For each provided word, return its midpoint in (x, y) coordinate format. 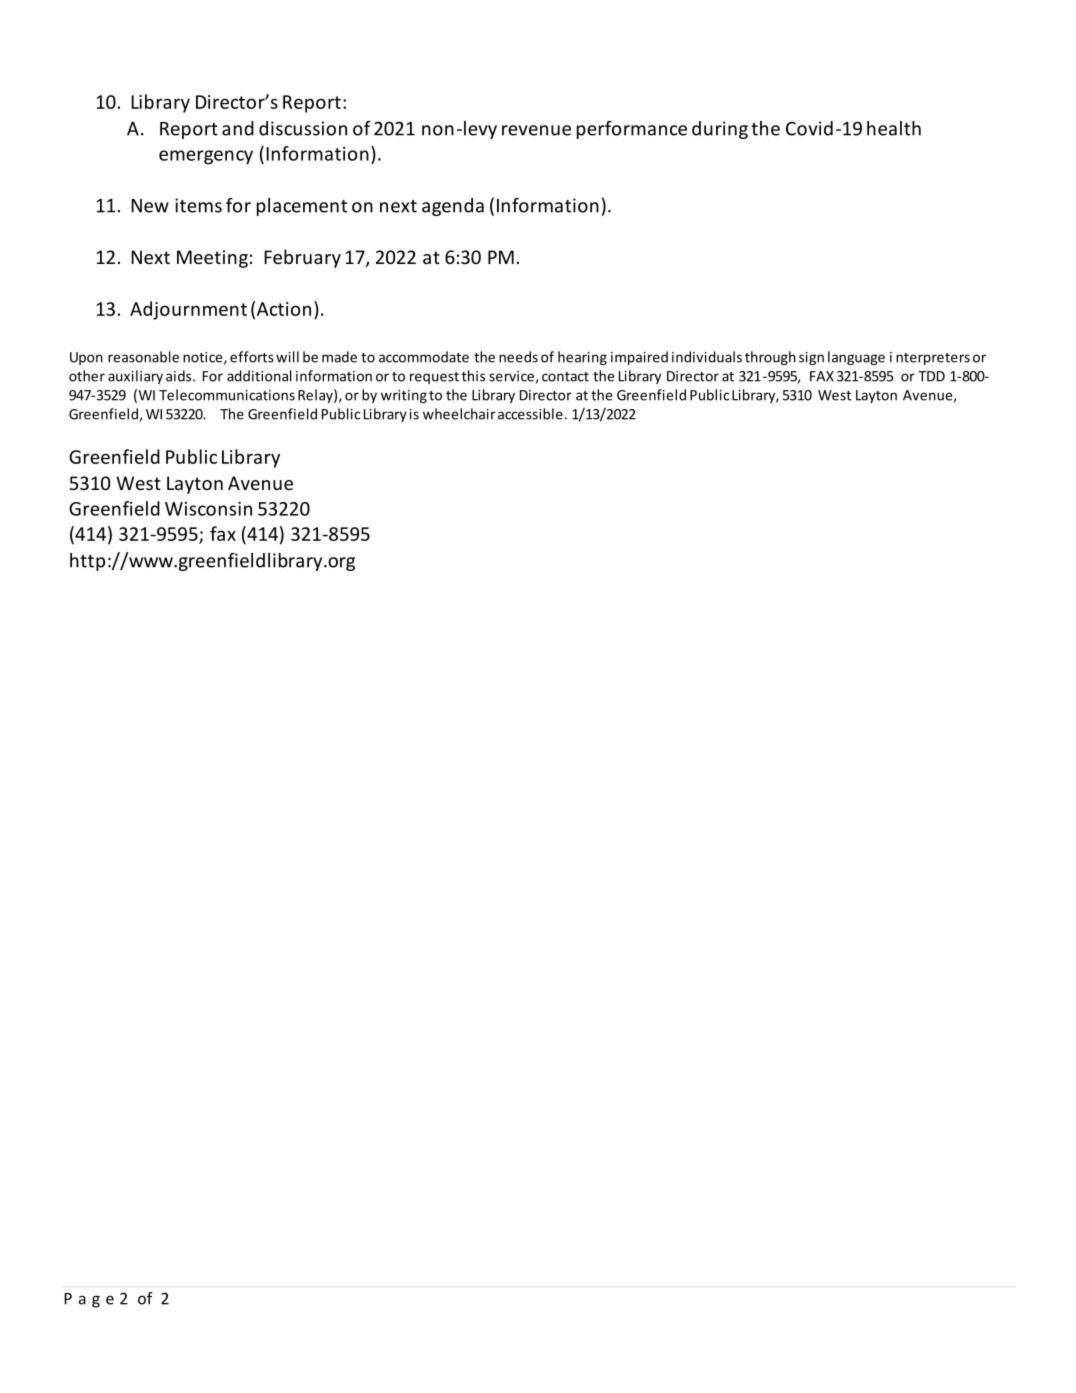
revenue (536, 130)
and (238, 128)
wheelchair (459, 414)
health (894, 128)
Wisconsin (208, 509)
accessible (530, 414)
